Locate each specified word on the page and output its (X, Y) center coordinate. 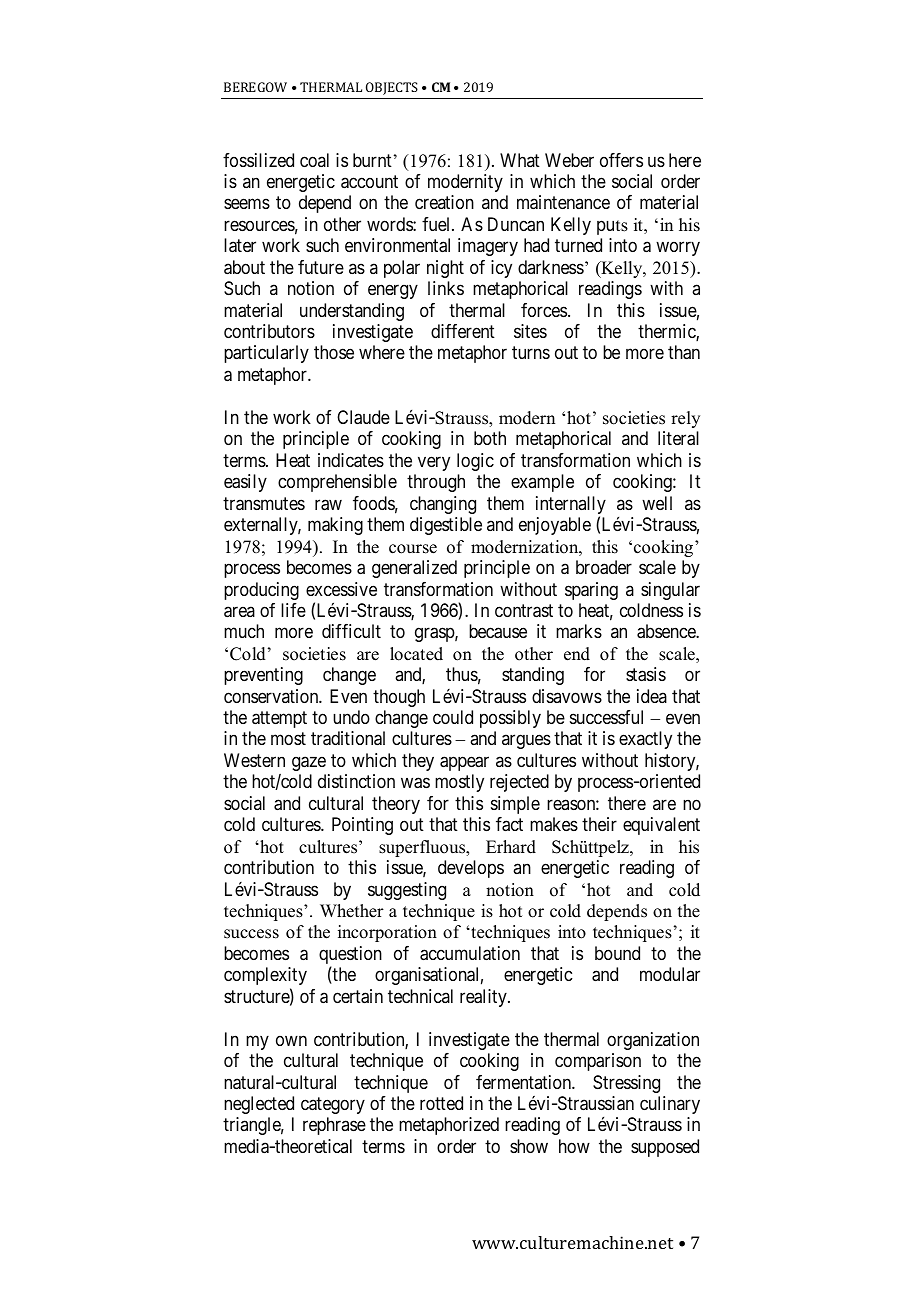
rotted (441, 1103)
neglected (259, 1105)
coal (314, 160)
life (293, 610)
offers (621, 160)
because (498, 631)
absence (667, 631)
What (520, 160)
